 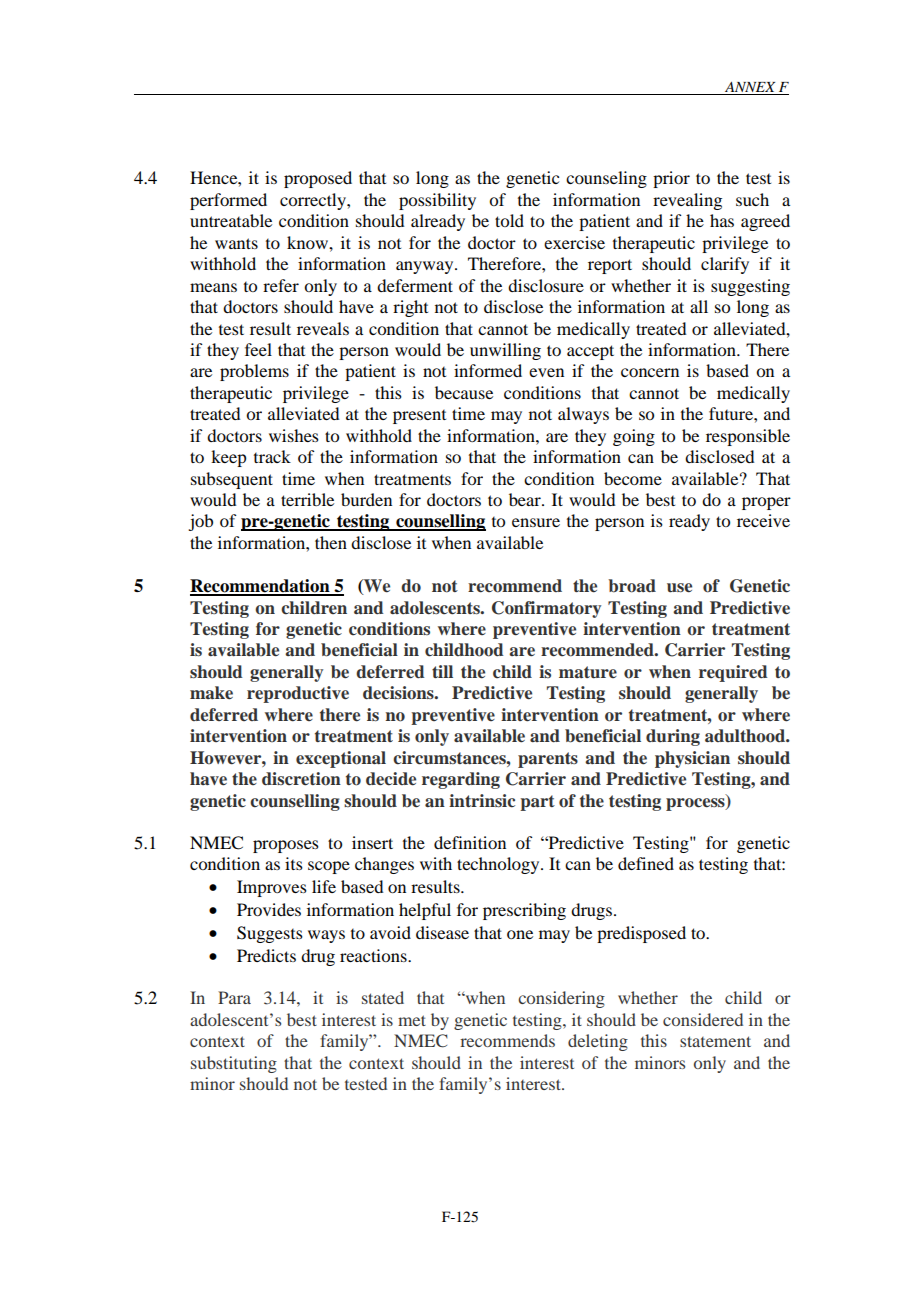 What do you see at coordinates (750, 88) in the image?
I see `ANNEX` at bounding box center [750, 88].
